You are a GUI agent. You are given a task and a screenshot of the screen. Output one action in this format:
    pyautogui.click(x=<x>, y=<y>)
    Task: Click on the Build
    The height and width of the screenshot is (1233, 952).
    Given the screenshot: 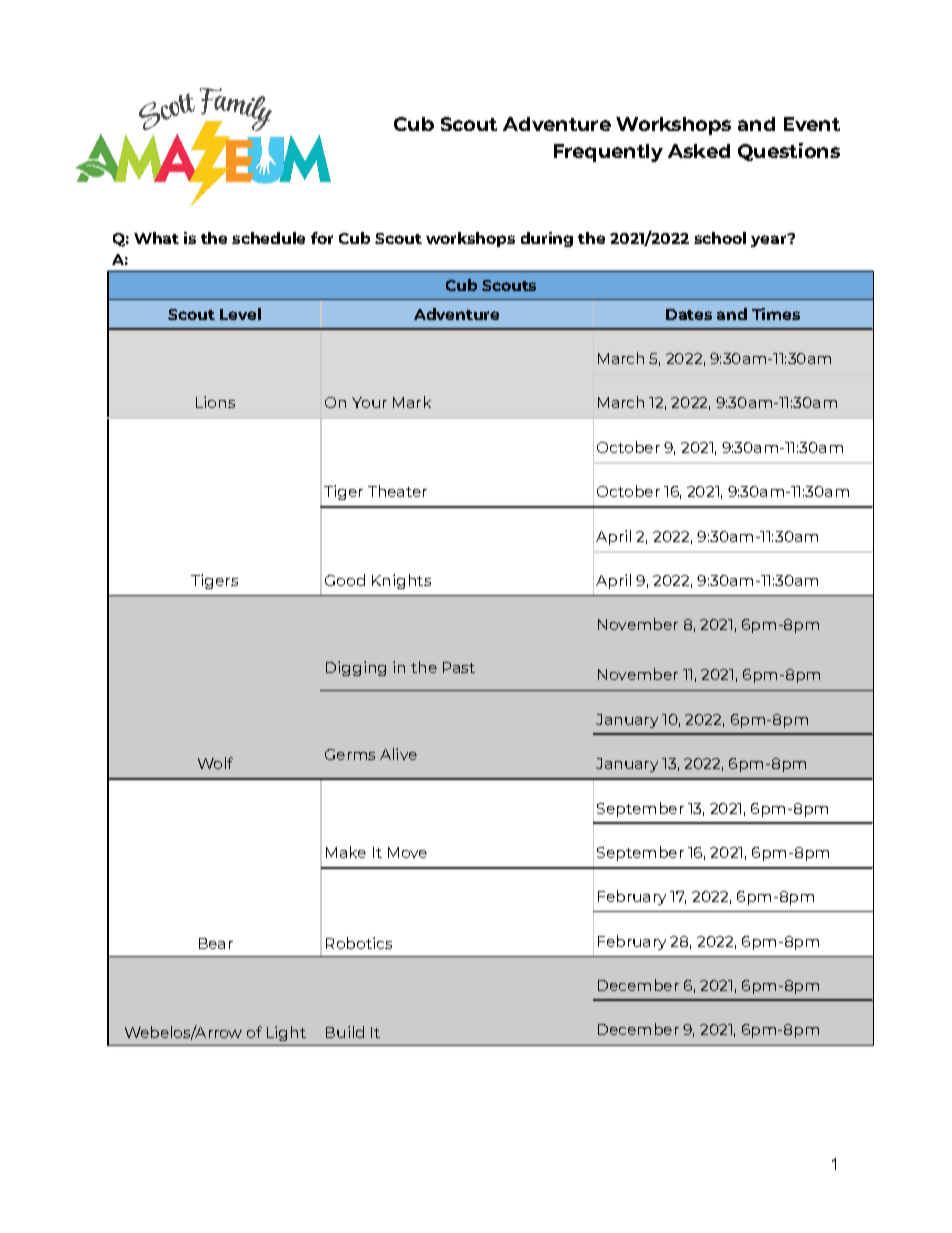 What is the action you would take?
    pyautogui.click(x=345, y=1032)
